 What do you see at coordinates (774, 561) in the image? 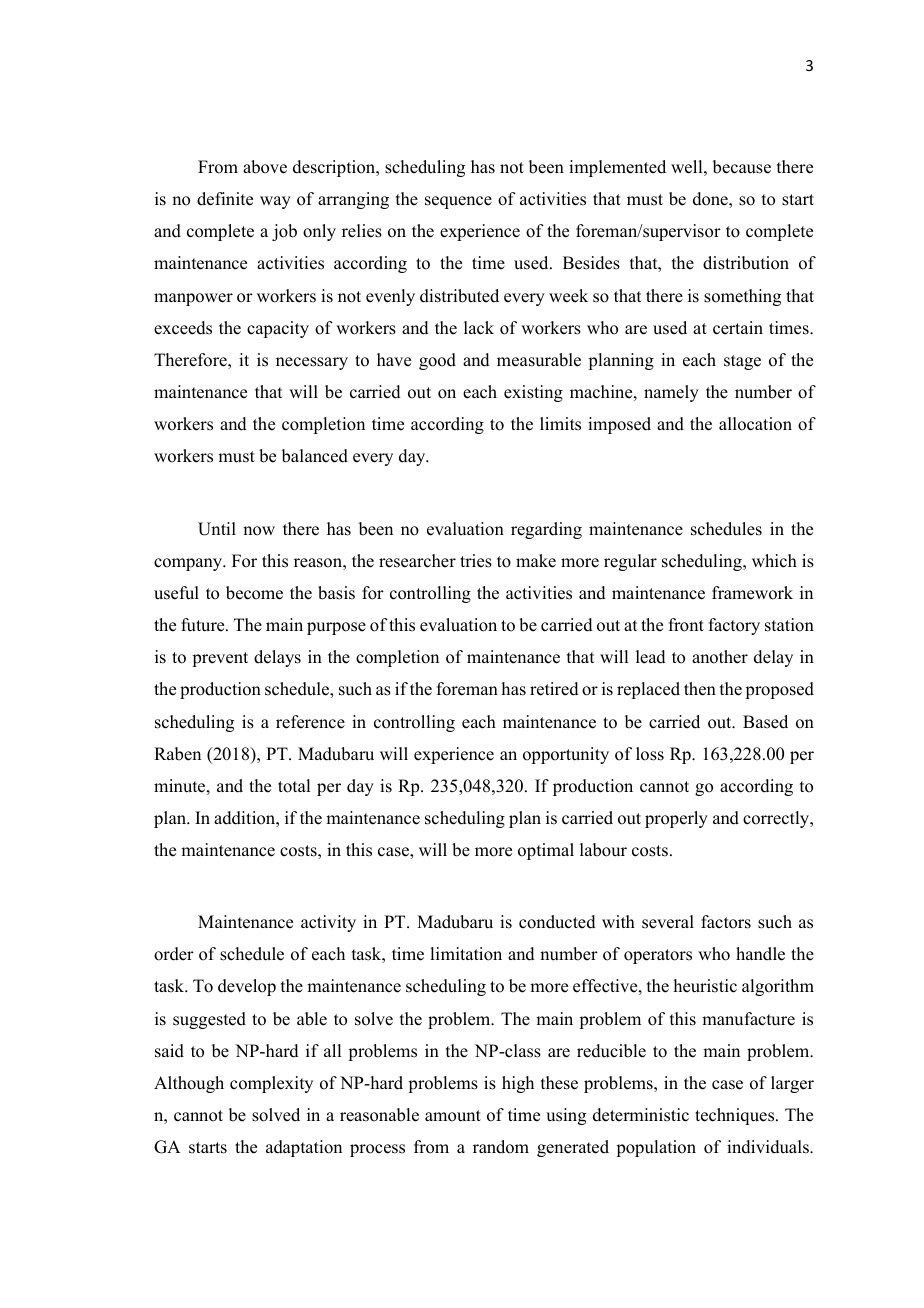
I see `which` at bounding box center [774, 561].
